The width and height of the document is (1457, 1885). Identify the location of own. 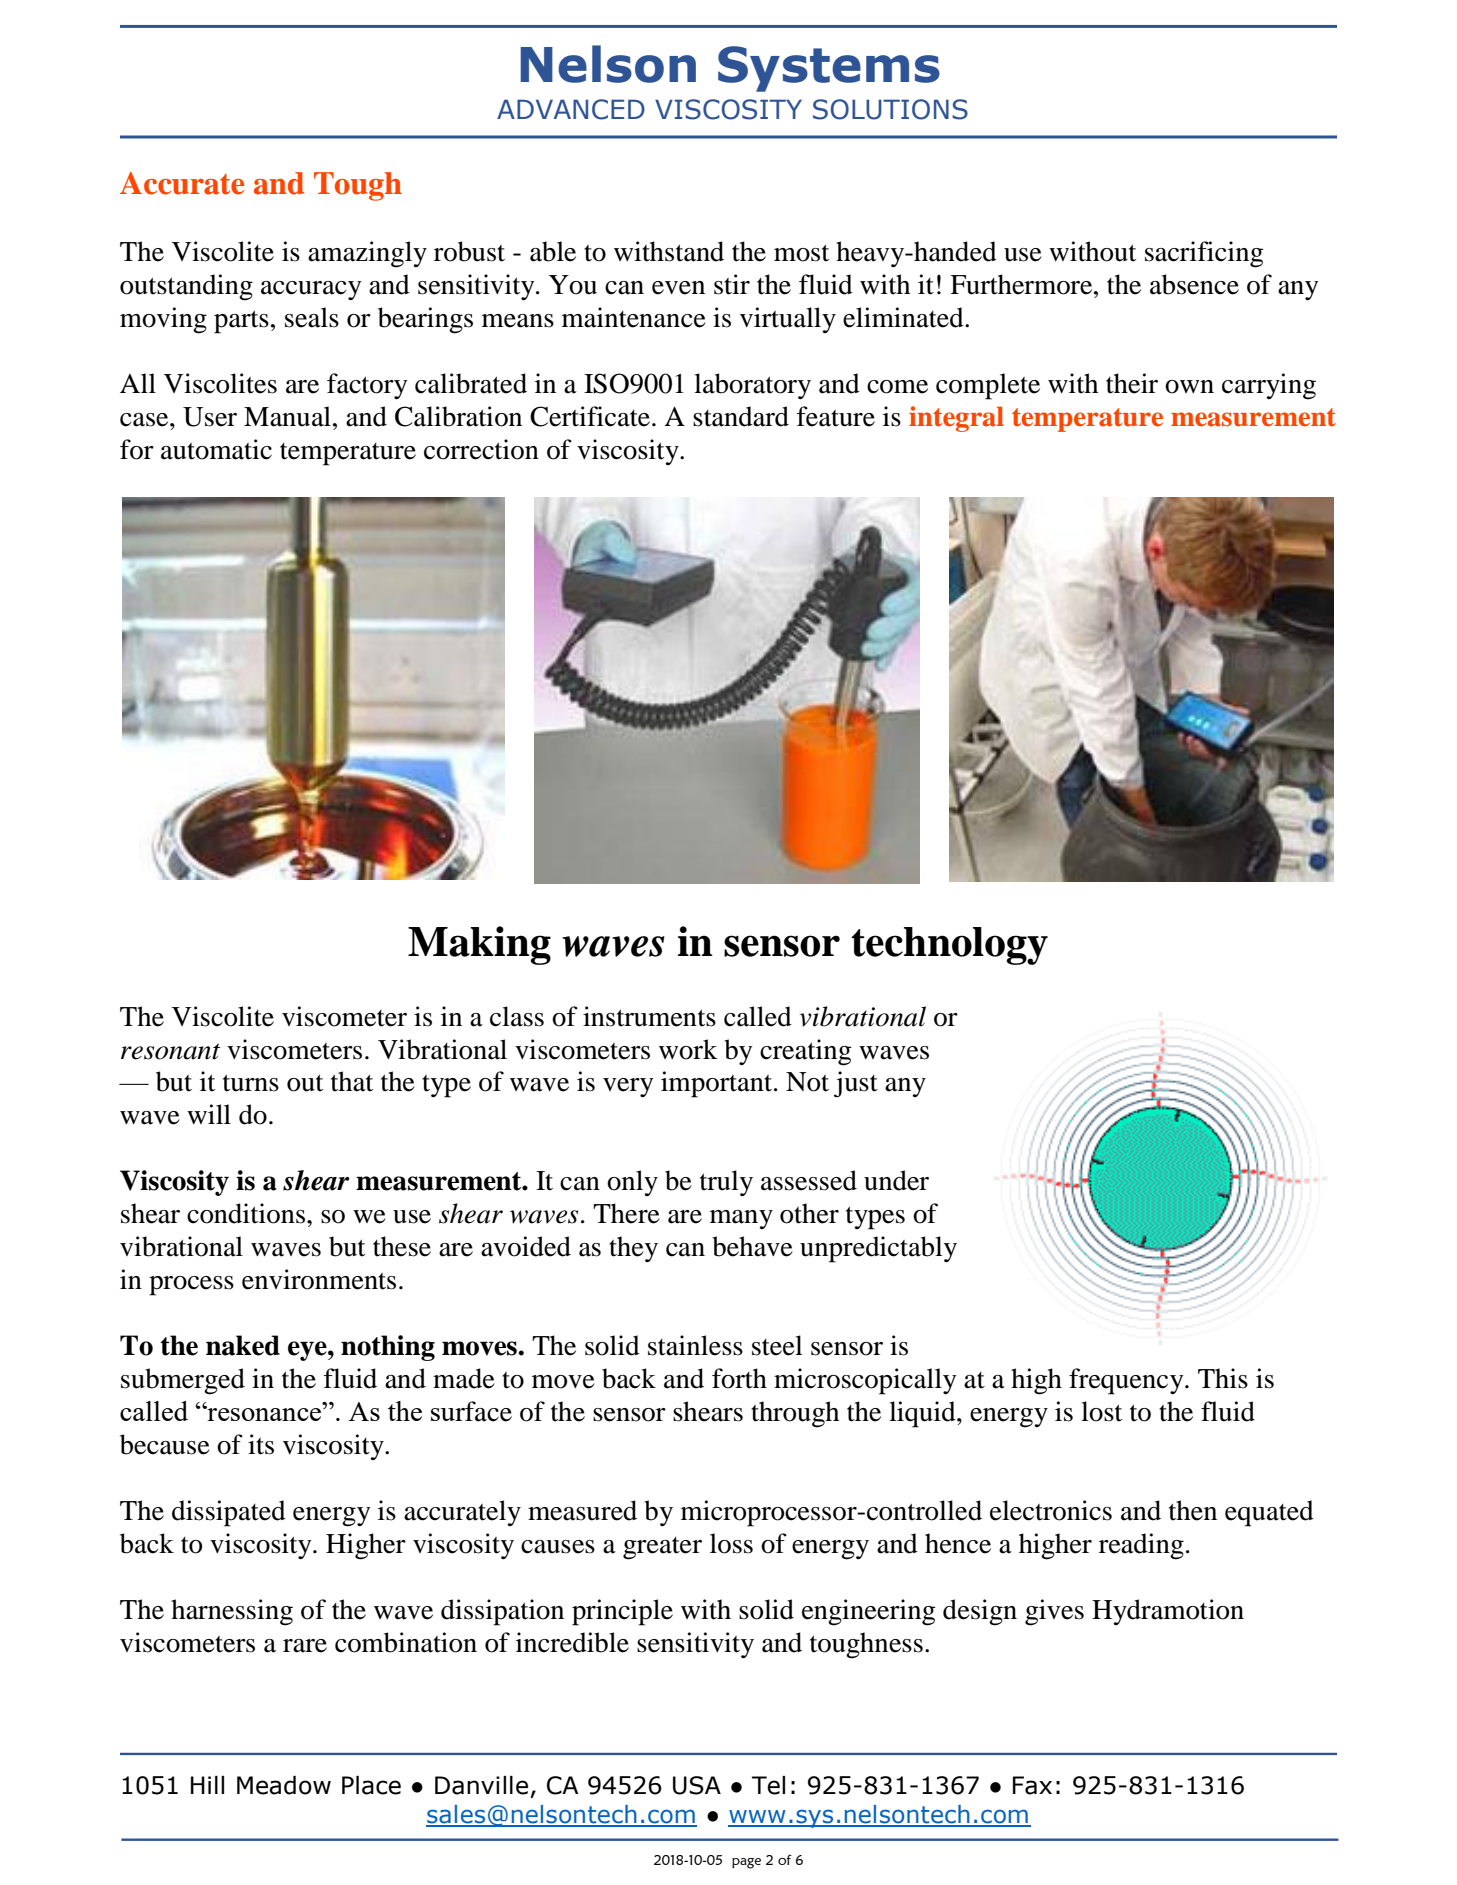
(1189, 387).
